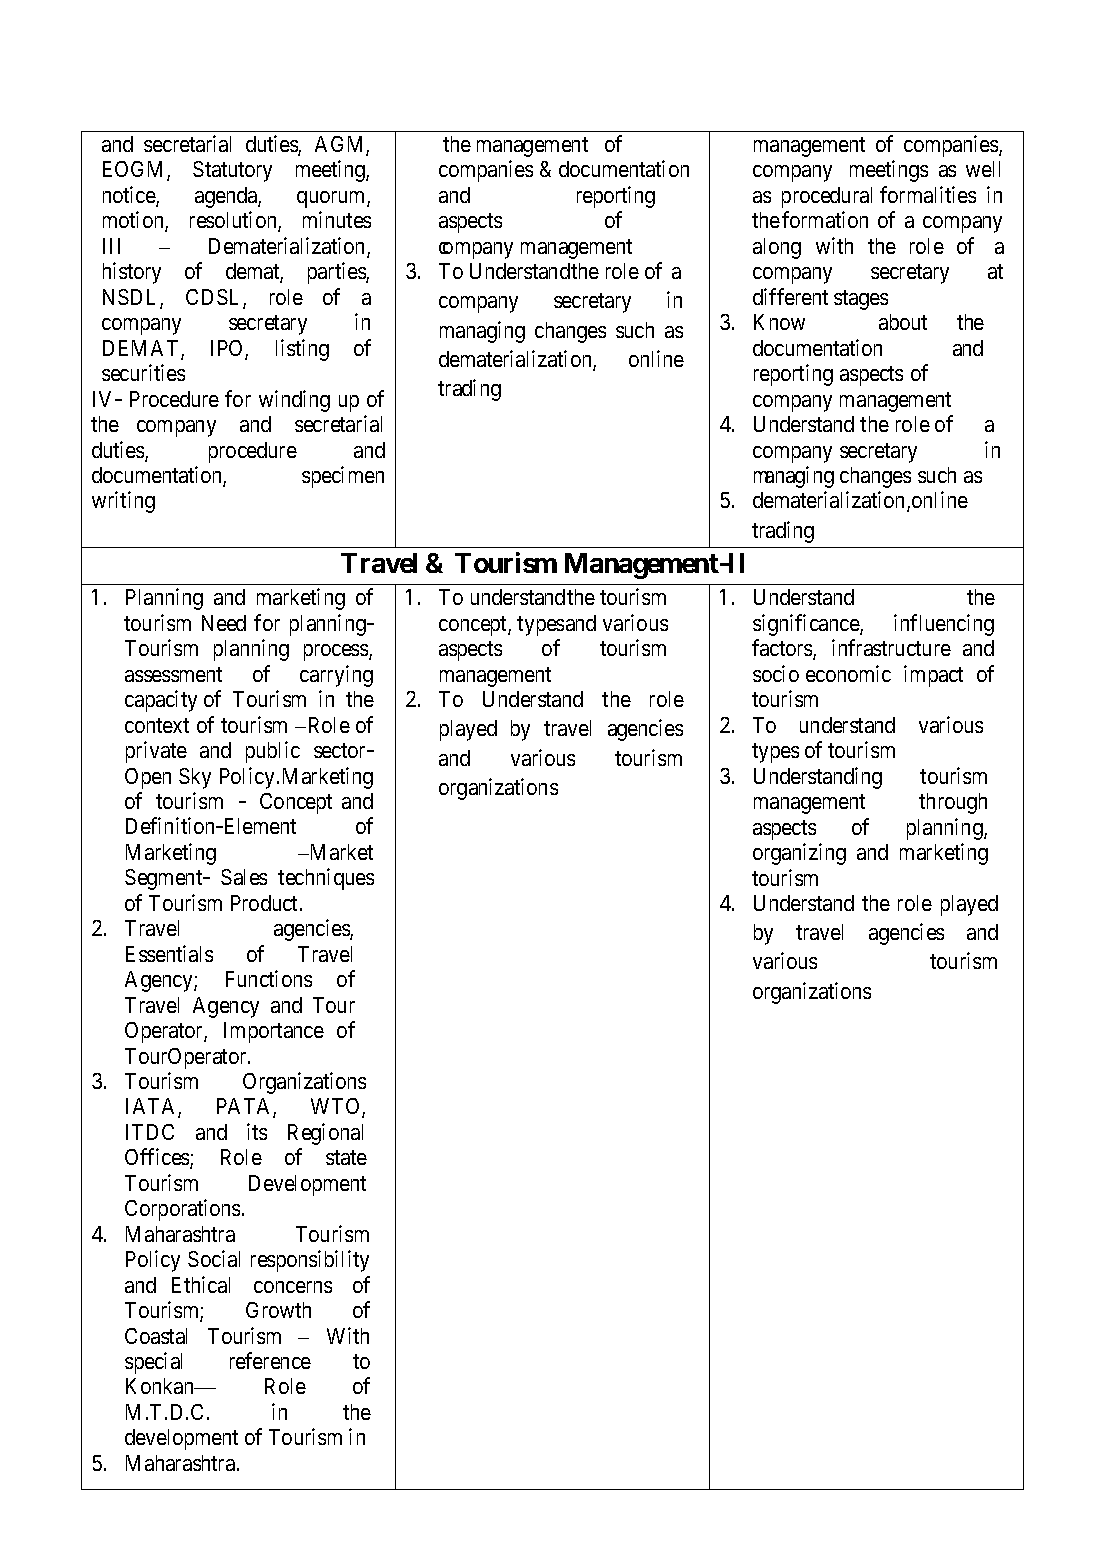 The height and width of the document is (1553, 1099). What do you see at coordinates (799, 854) in the document?
I see `organizing` at bounding box center [799, 854].
